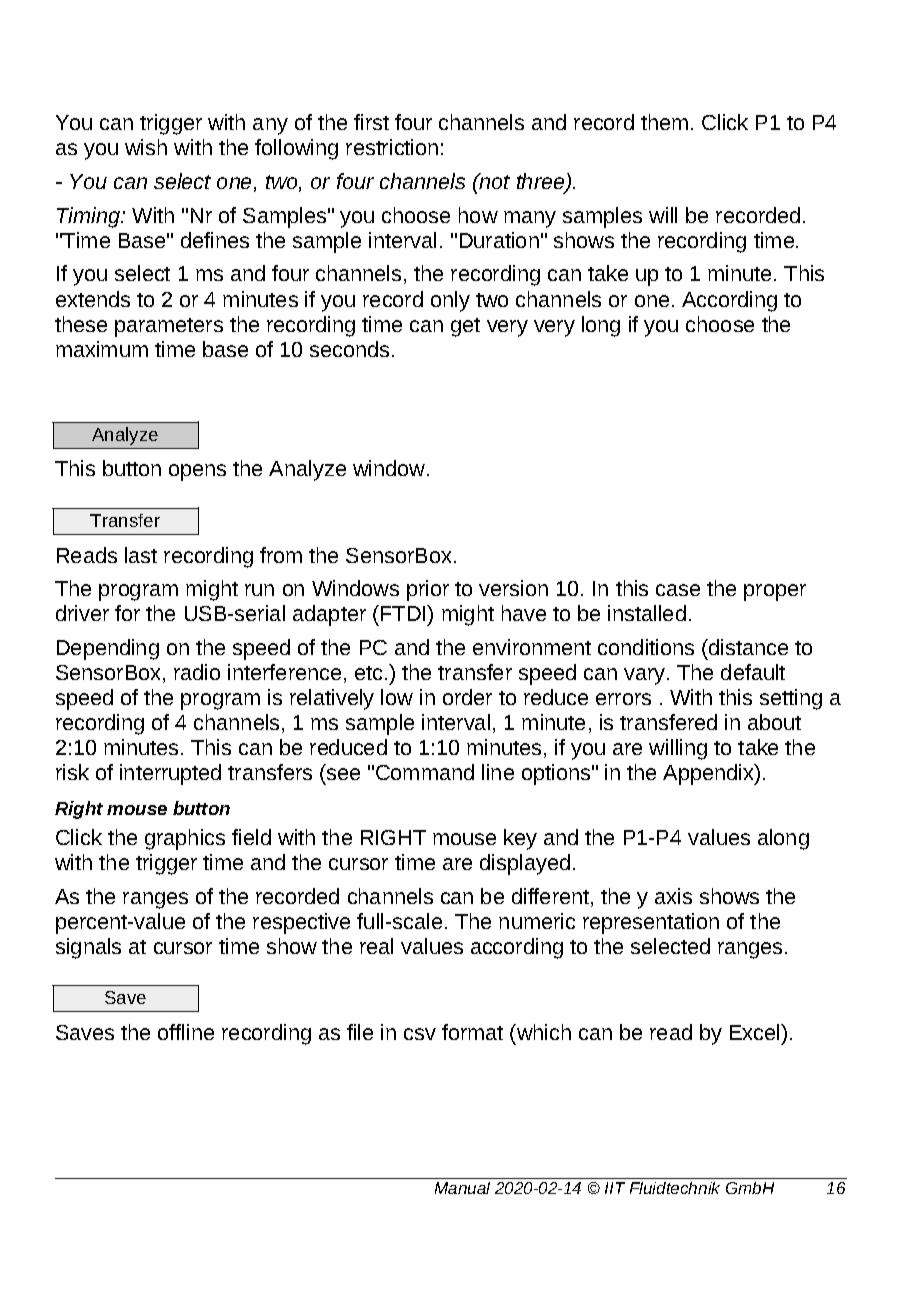 Image resolution: width=924 pixels, height=1308 pixels. Describe the element at coordinates (673, 896) in the image. I see `axis` at that location.
